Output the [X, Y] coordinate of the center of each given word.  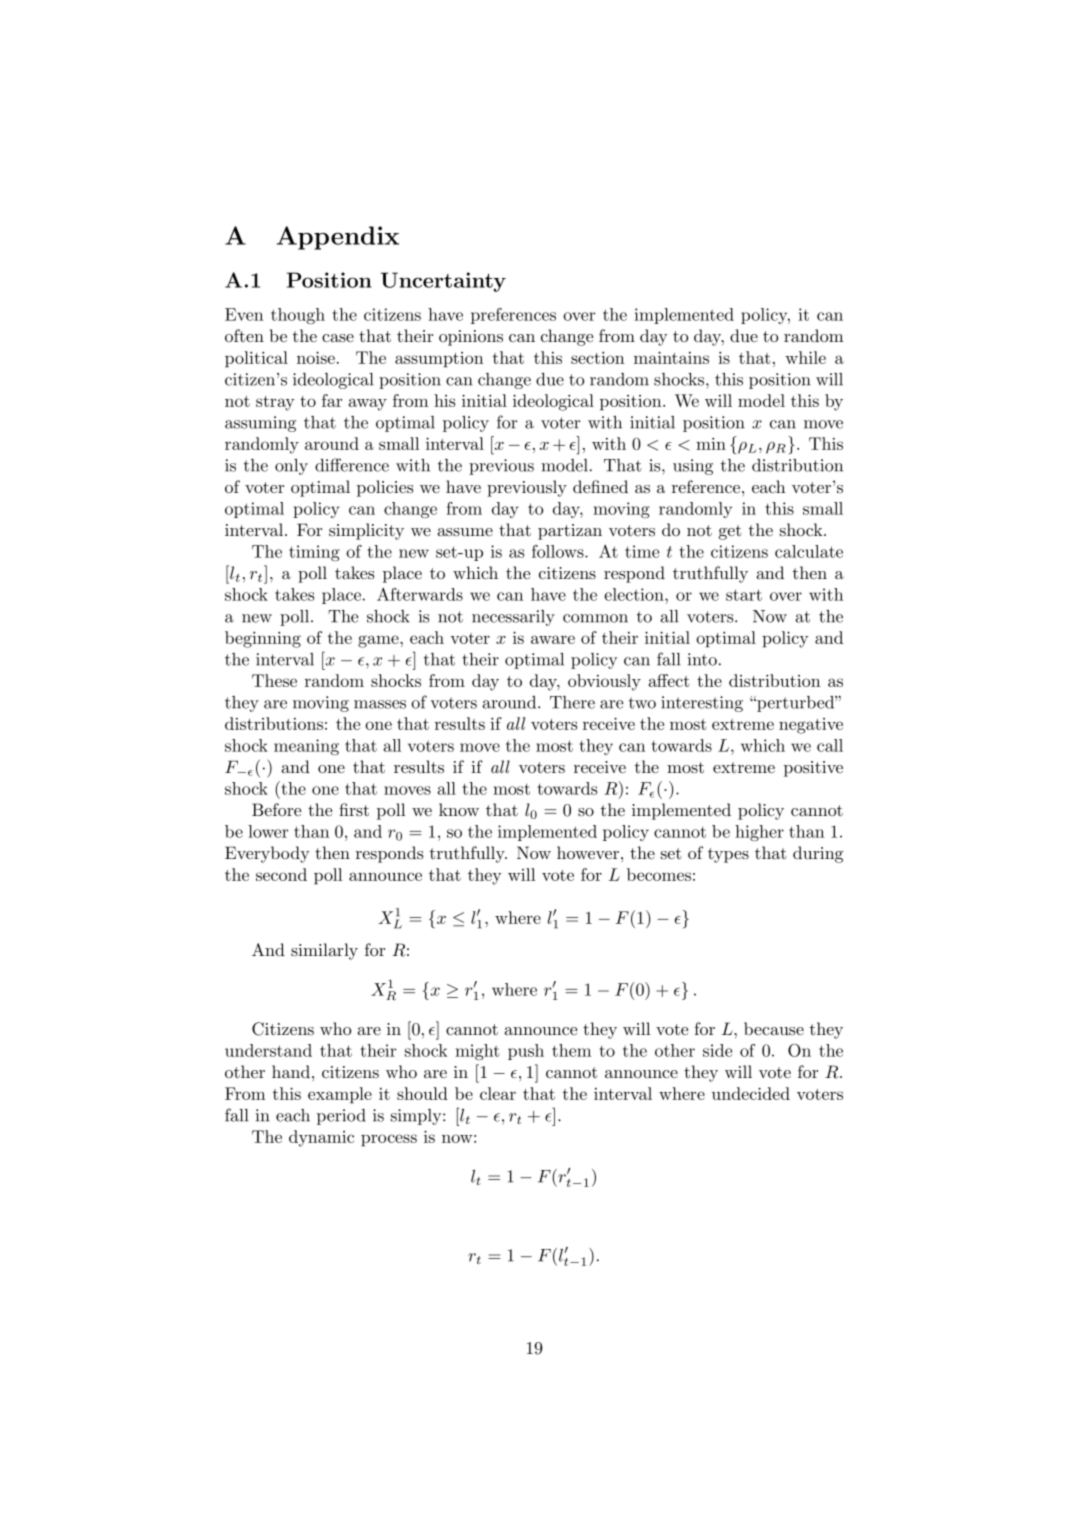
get [730, 532]
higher [759, 833]
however [588, 852]
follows [559, 551]
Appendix [338, 238]
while [805, 357]
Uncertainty [443, 282]
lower [268, 831]
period [341, 1117]
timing [314, 553]
